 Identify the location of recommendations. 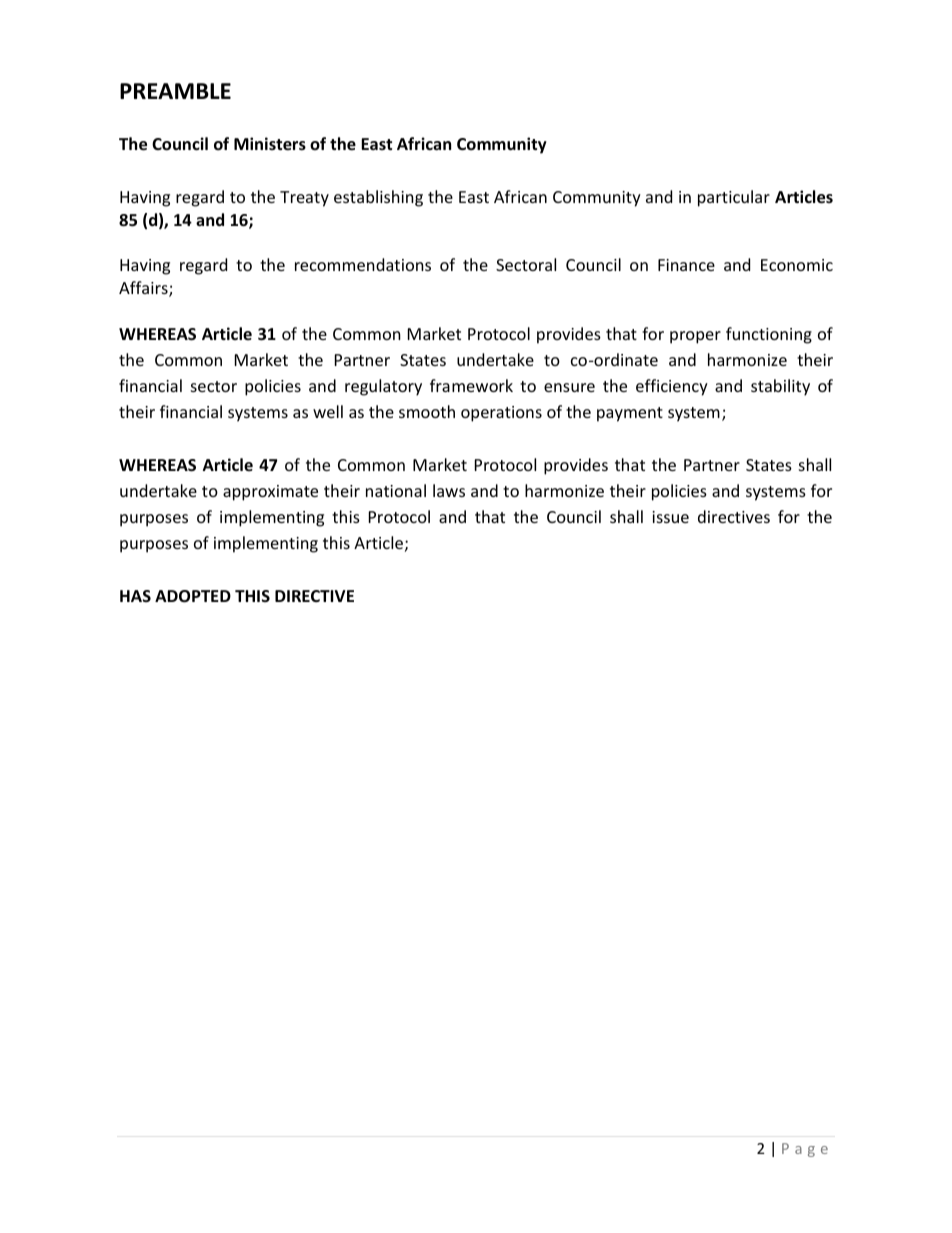
(363, 264).
